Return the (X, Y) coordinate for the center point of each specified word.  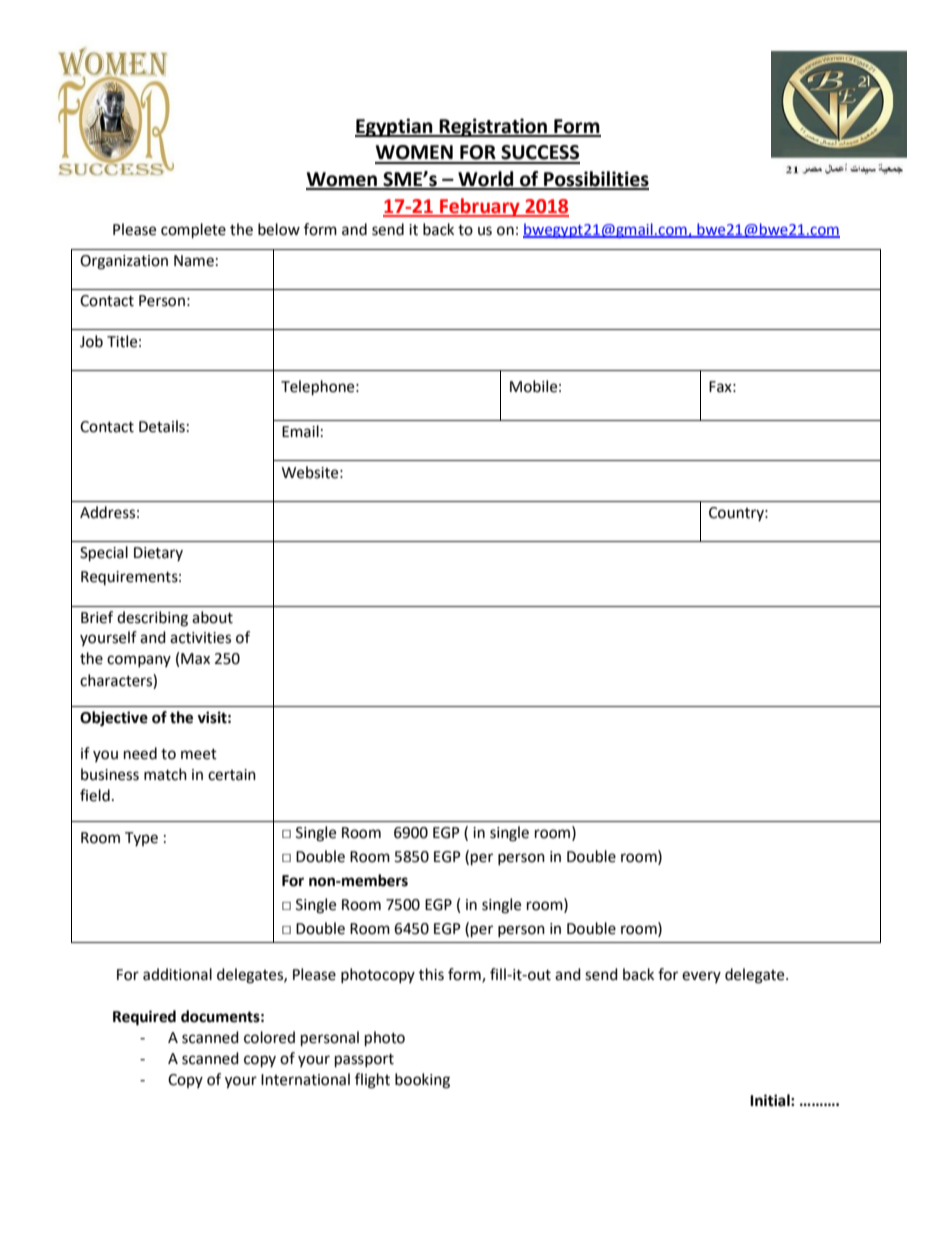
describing (152, 619)
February (480, 207)
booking (422, 1081)
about (212, 617)
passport (364, 1061)
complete (193, 231)
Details (162, 426)
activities (200, 638)
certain (232, 775)
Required (144, 1018)
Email (300, 431)
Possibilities (595, 180)
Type (141, 839)
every (701, 977)
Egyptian (395, 127)
